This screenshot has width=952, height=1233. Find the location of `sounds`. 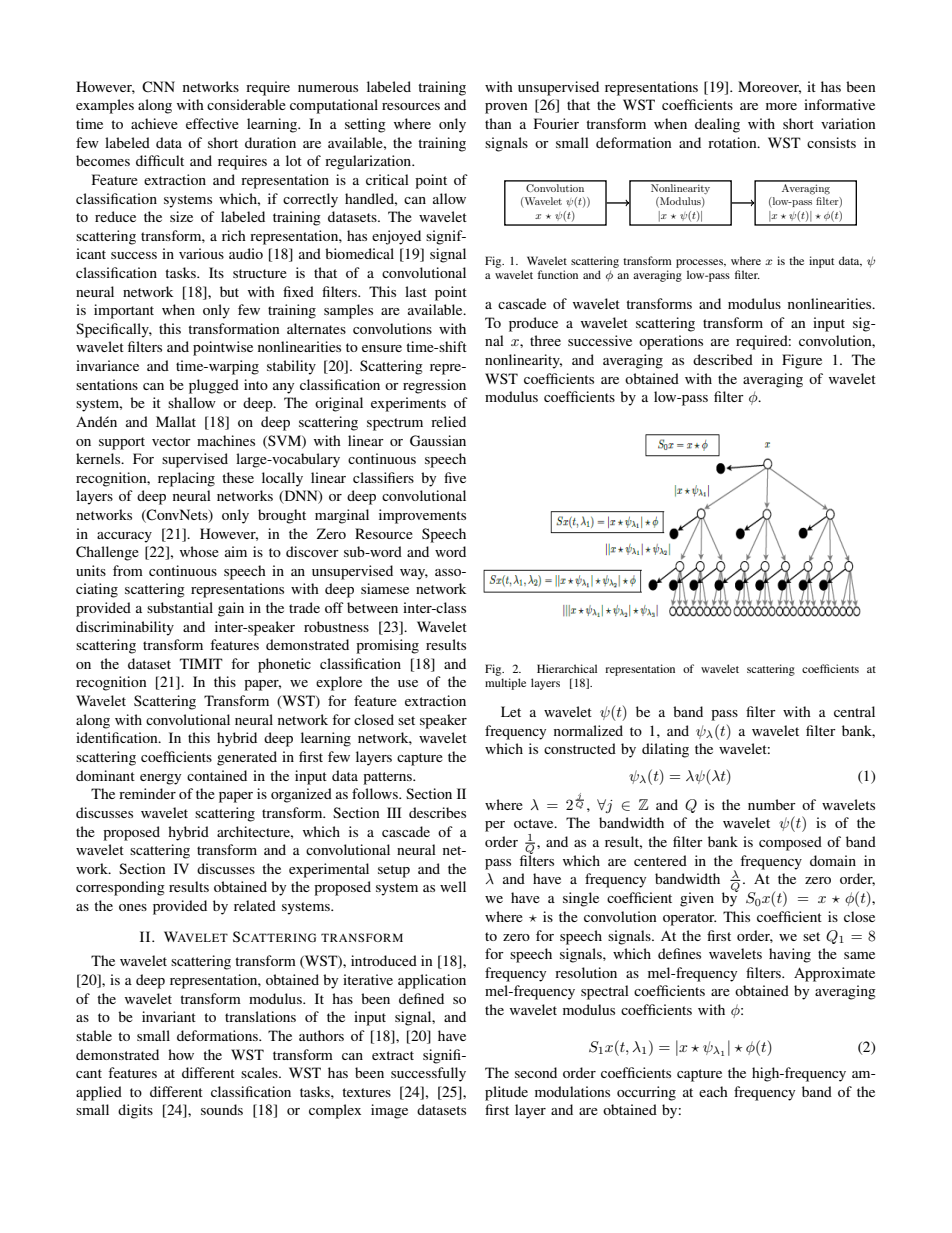

sounds is located at coordinates (222, 1109).
